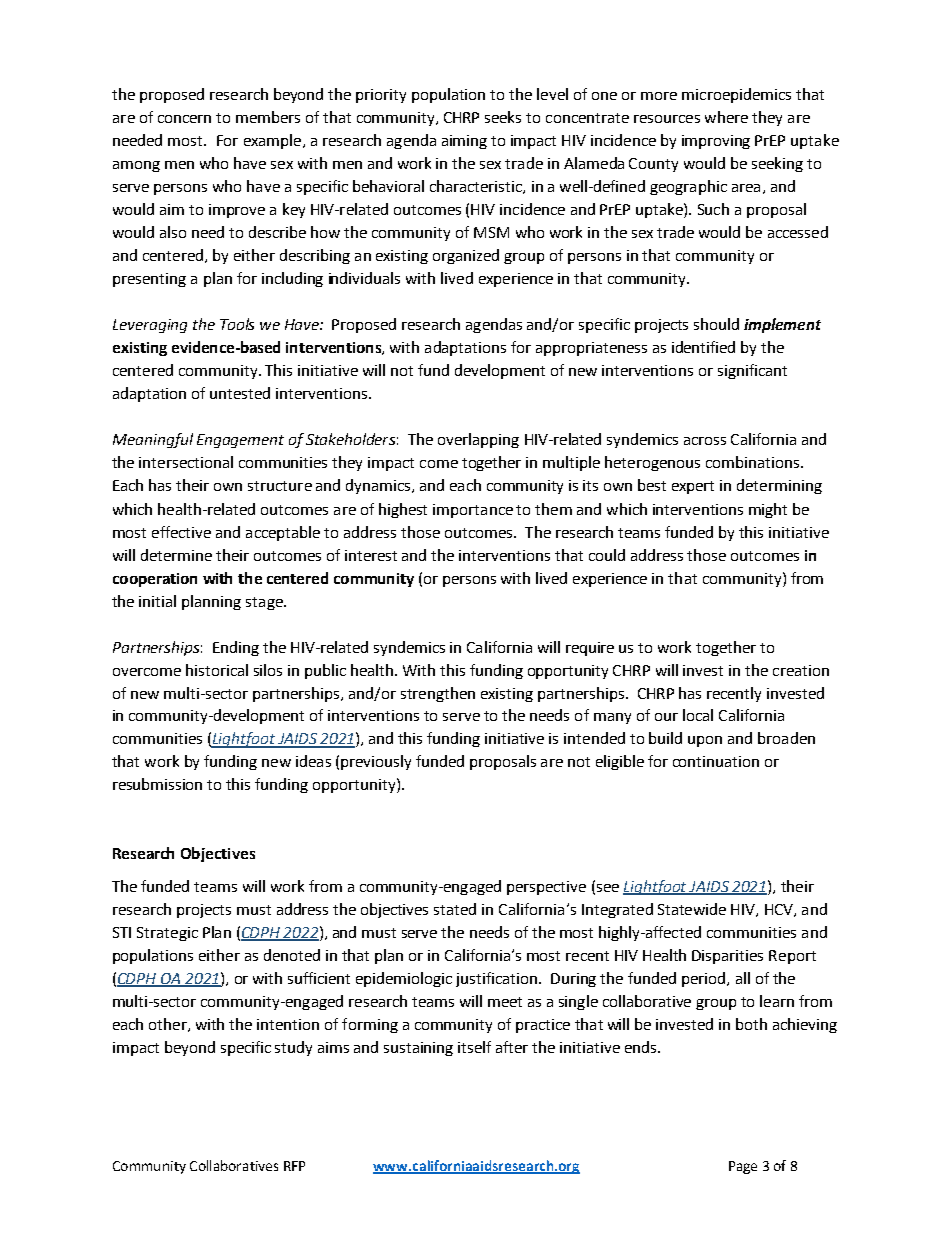  Describe the element at coordinates (726, 117) in the image. I see `where` at that location.
